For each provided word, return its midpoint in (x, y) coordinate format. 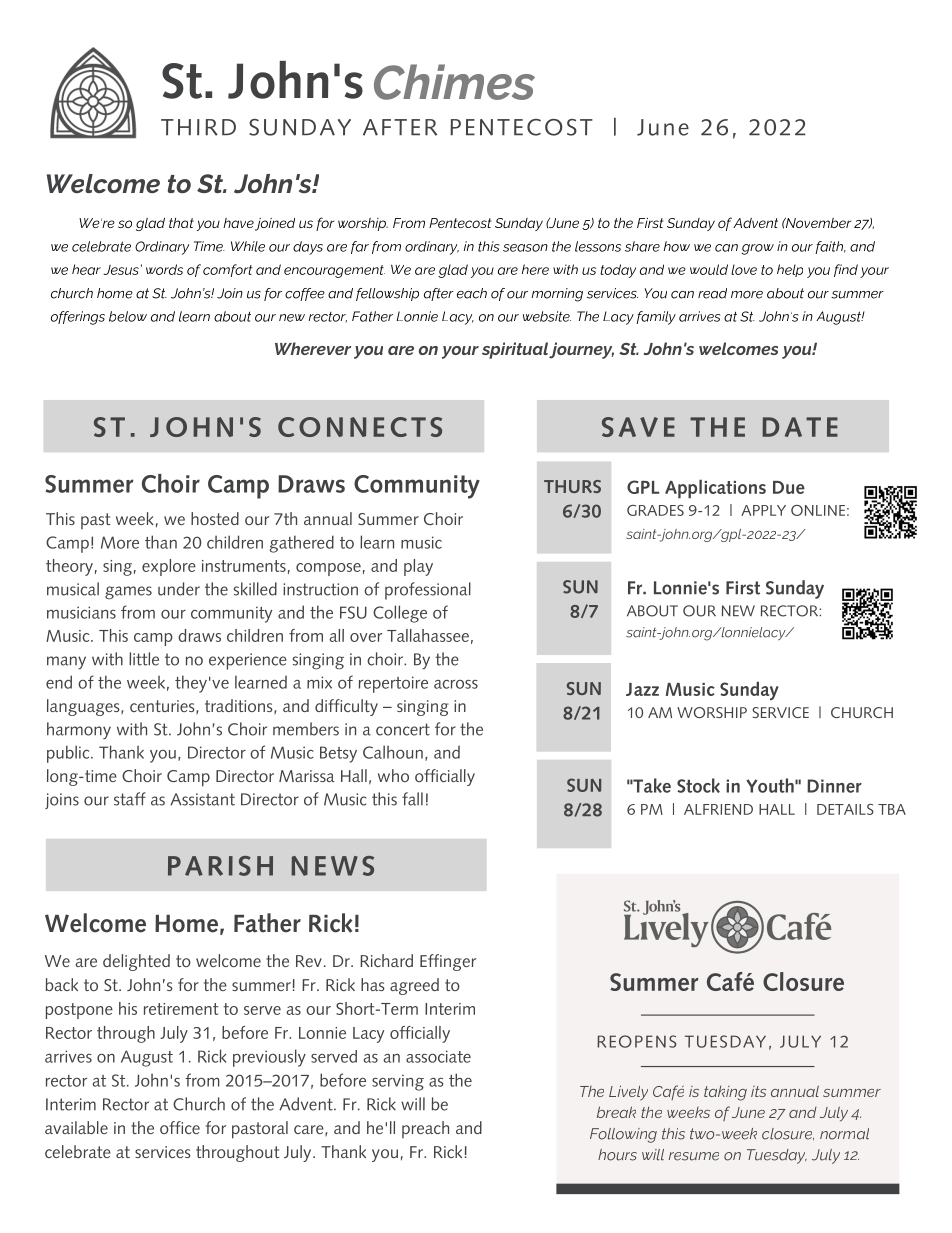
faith (830, 247)
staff (130, 799)
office (180, 1127)
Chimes (454, 82)
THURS (572, 486)
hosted (215, 518)
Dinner (834, 786)
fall (412, 799)
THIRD (198, 127)
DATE (800, 427)
